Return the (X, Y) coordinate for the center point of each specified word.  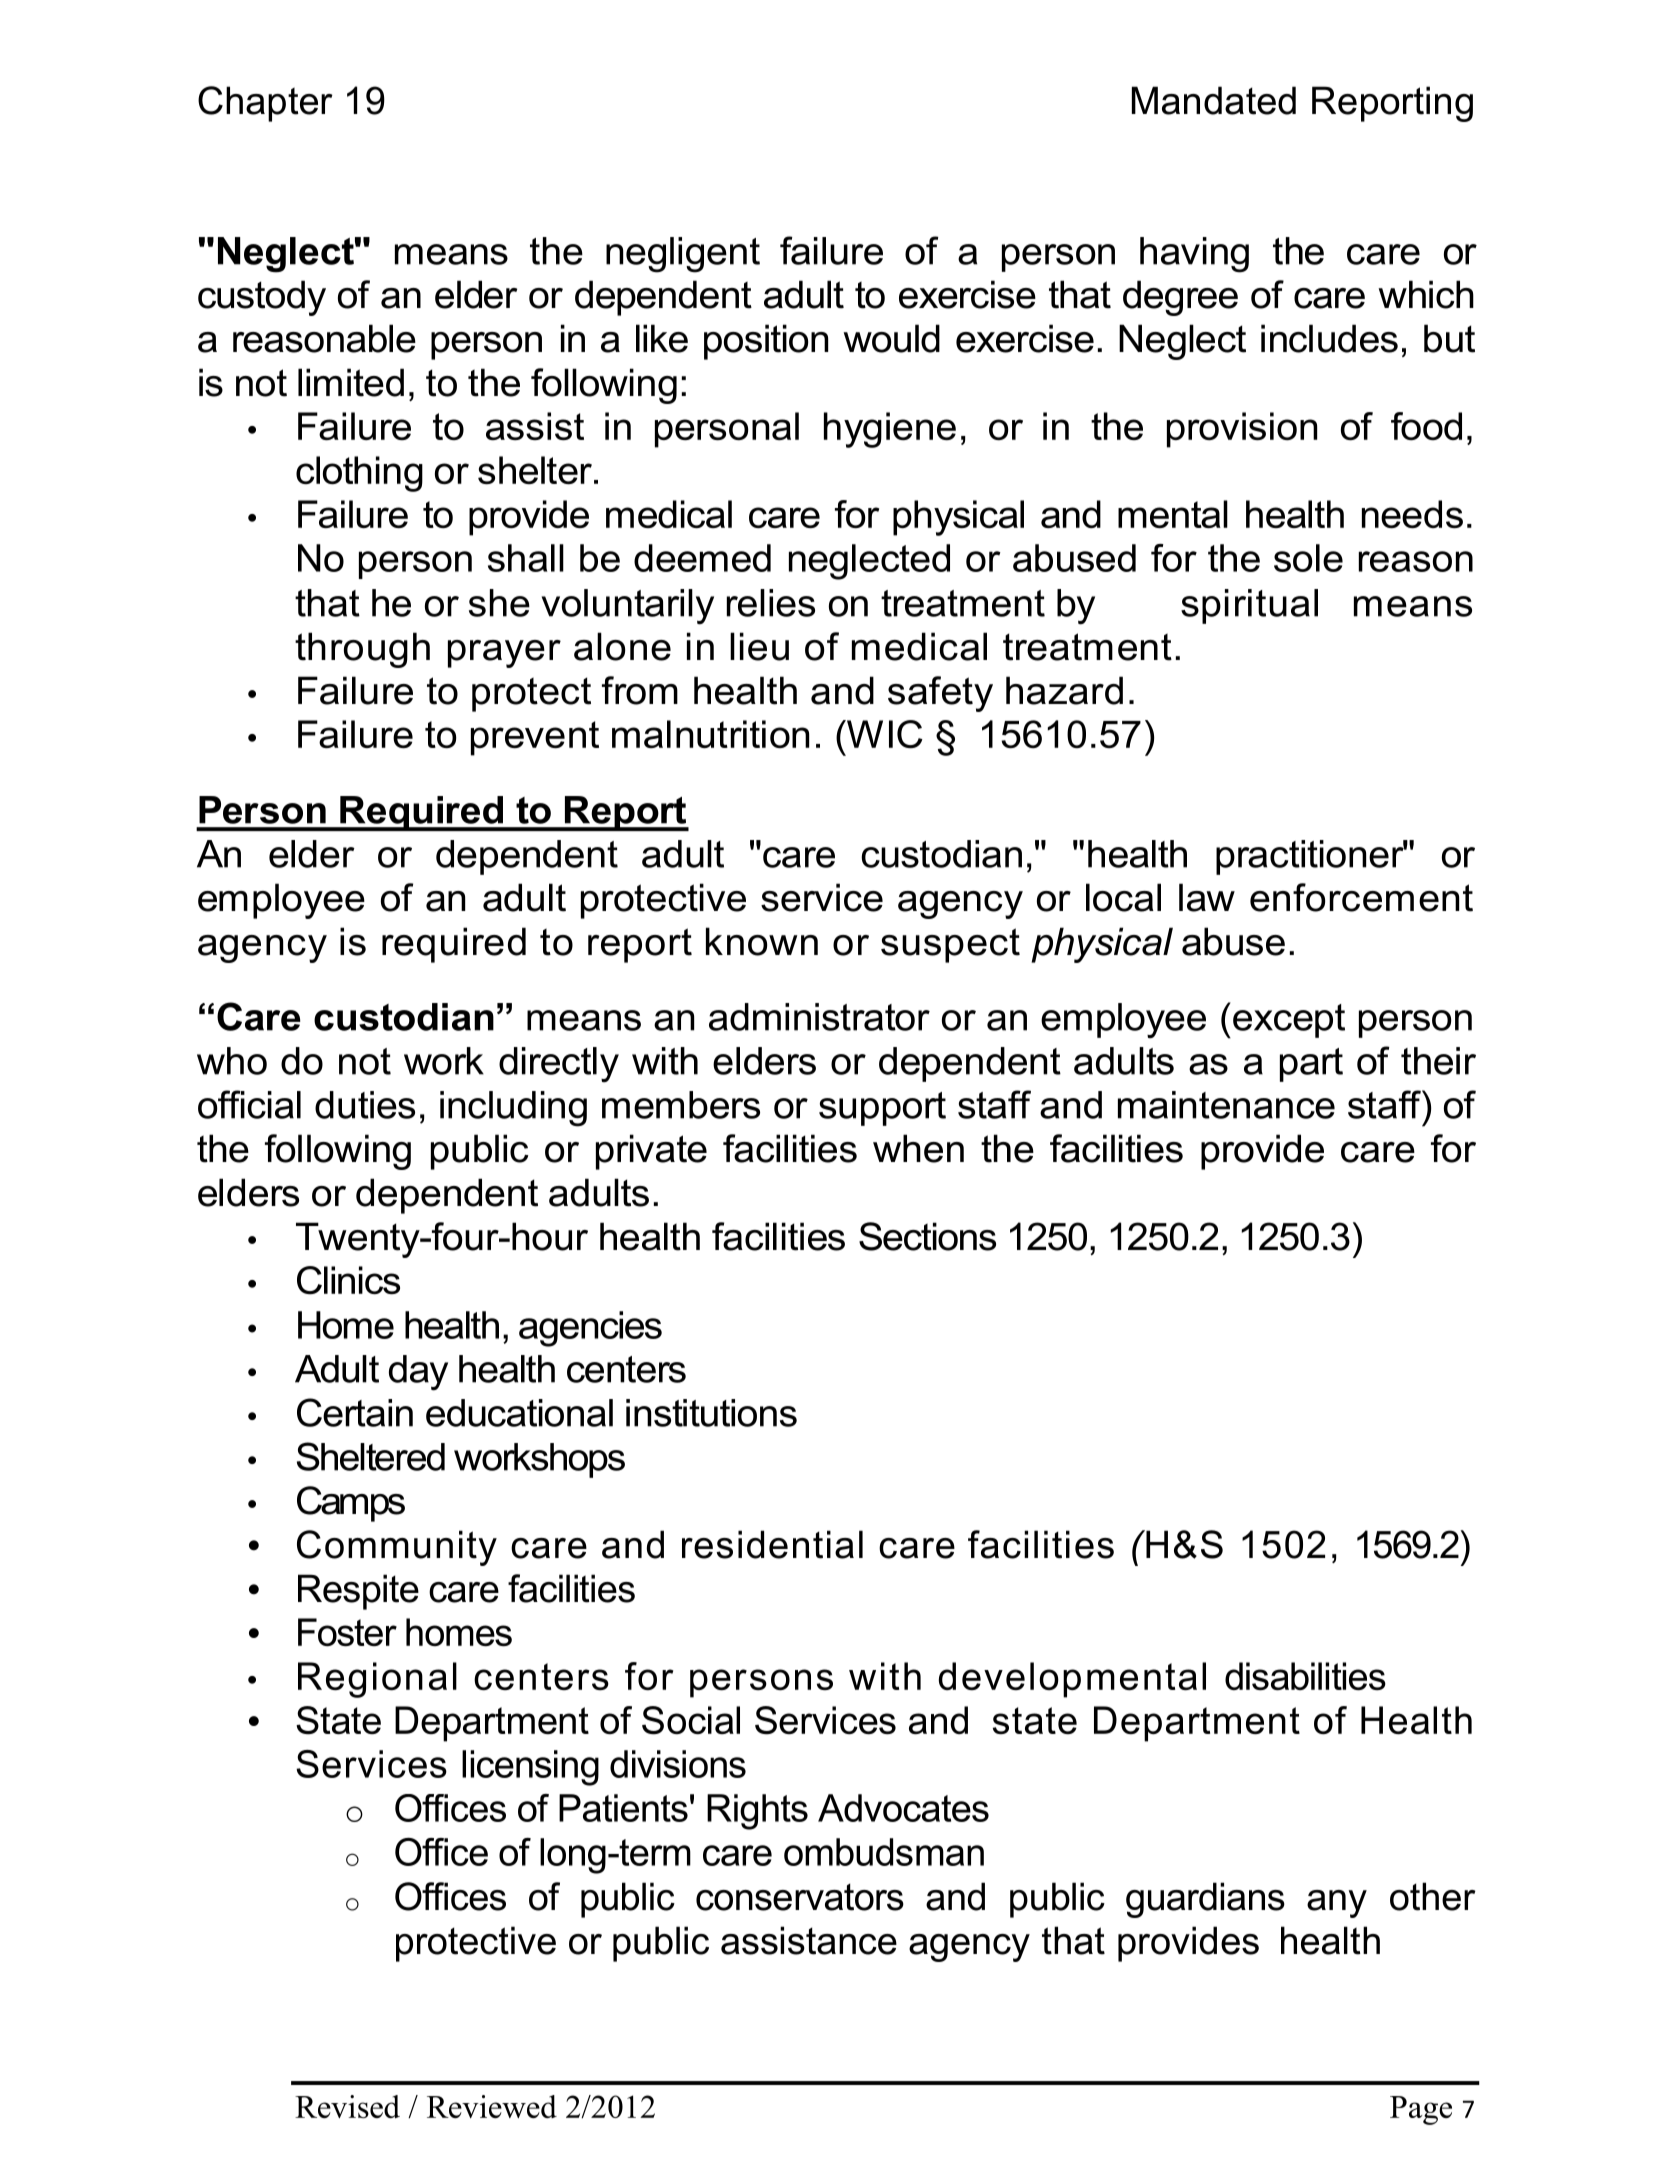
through (362, 650)
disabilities (1305, 1676)
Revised (347, 2106)
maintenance (1226, 1105)
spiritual (1249, 606)
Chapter (265, 104)
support (882, 1109)
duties (365, 1105)
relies (771, 603)
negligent (683, 255)
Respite (358, 1592)
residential (772, 1544)
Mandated (1214, 100)
